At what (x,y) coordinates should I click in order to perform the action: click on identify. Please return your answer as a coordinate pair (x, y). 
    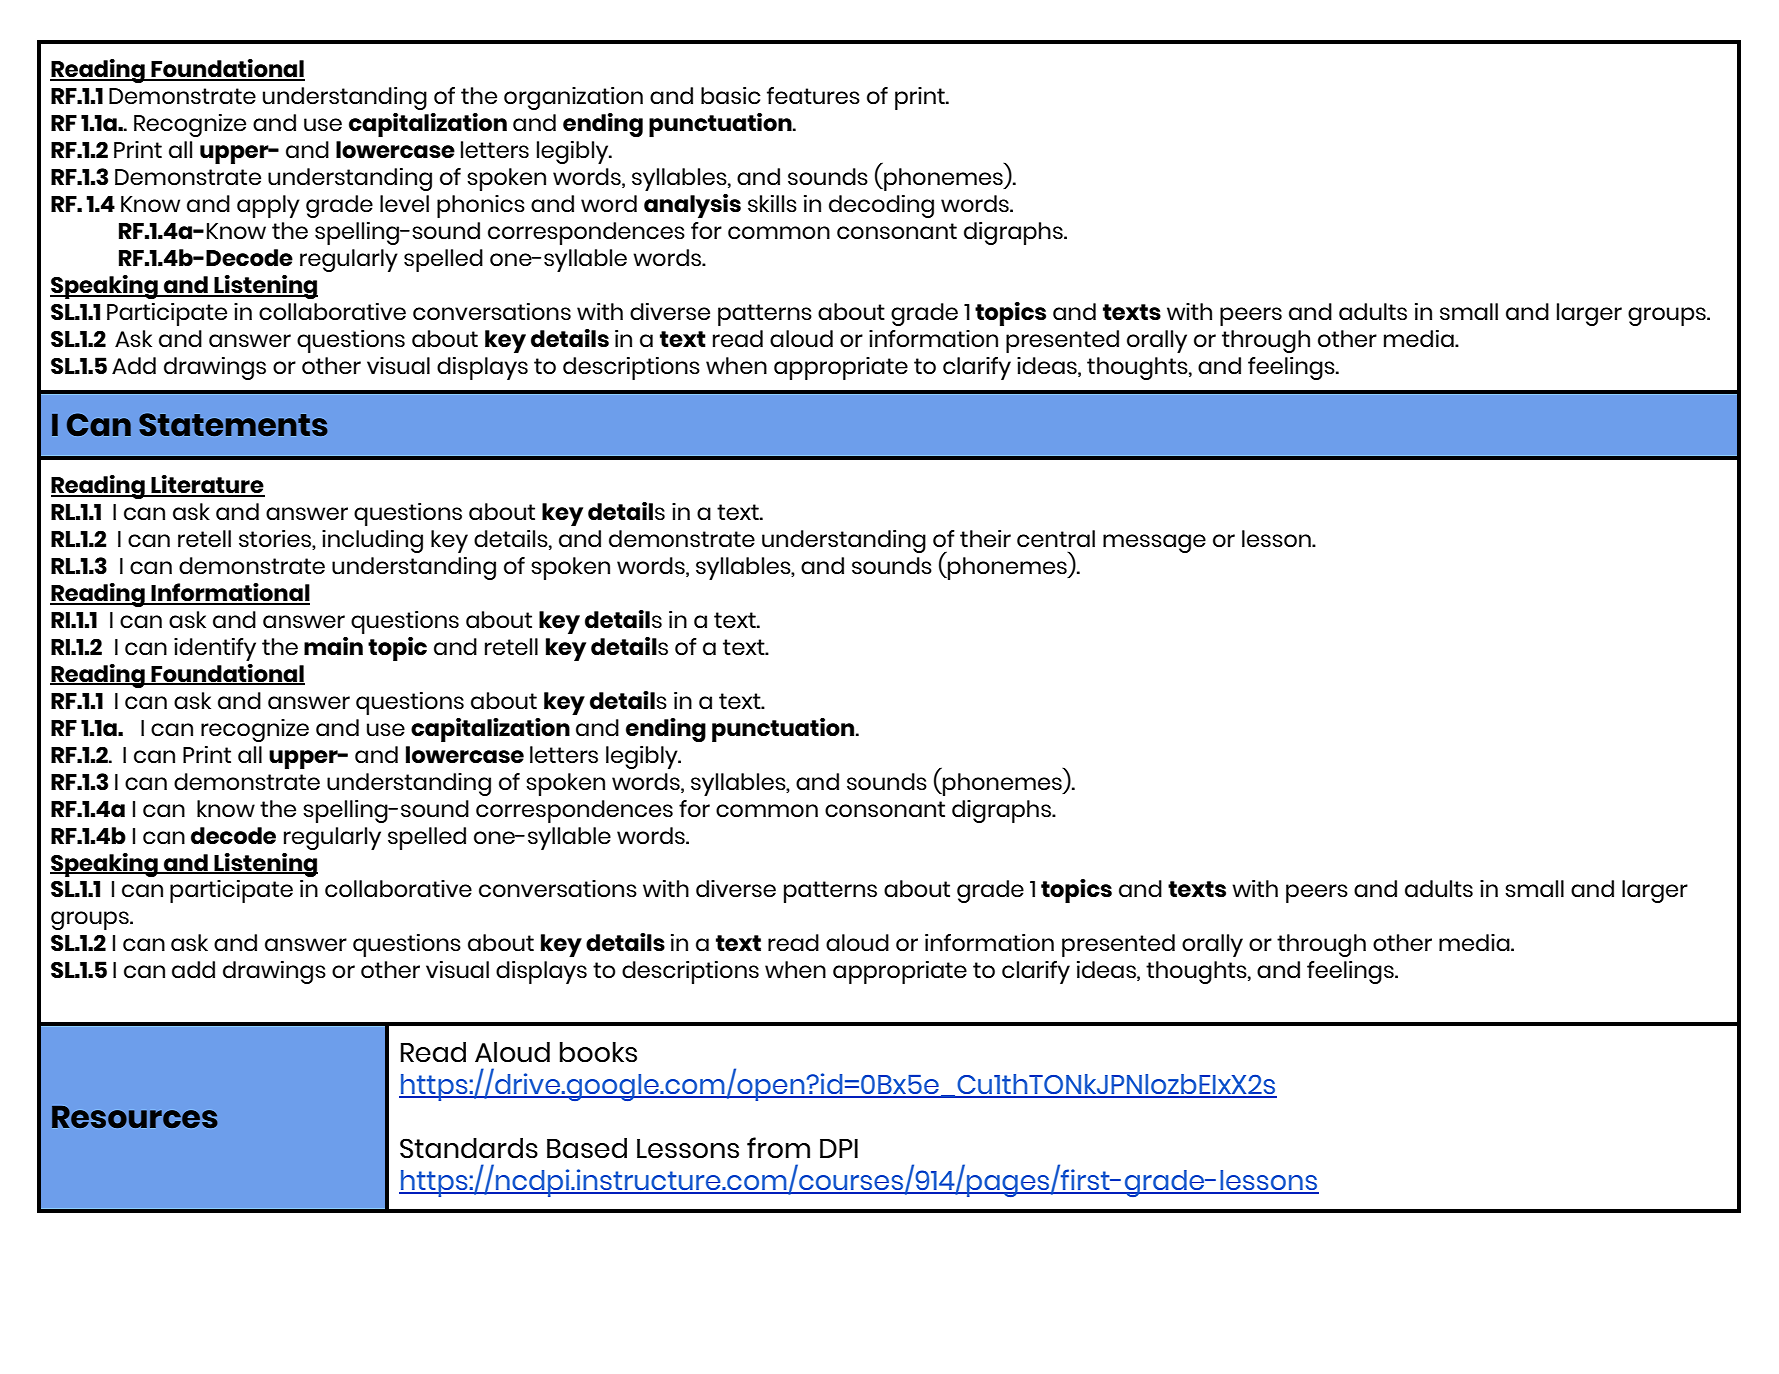
    Looking at the image, I should click on (215, 649).
